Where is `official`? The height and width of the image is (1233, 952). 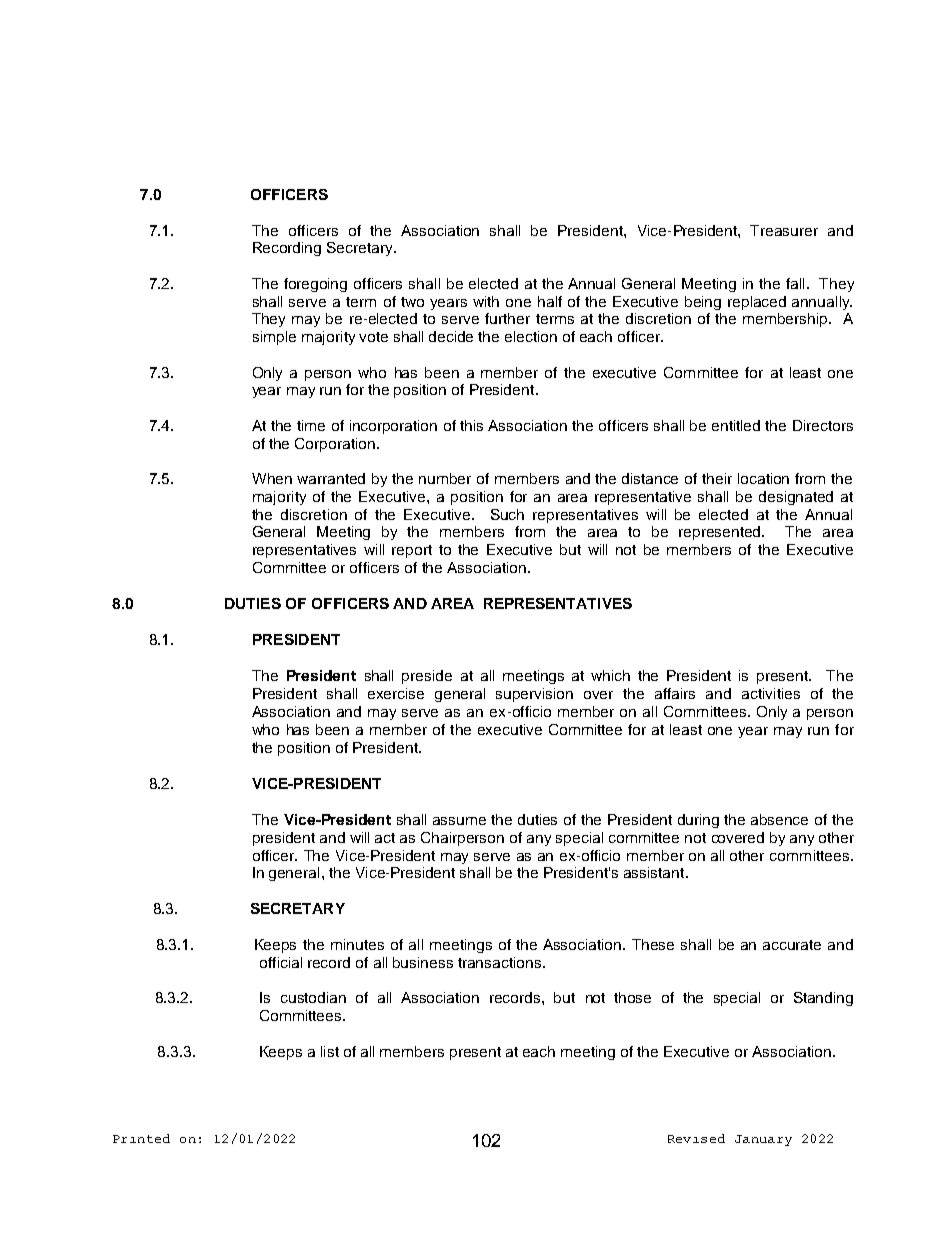 official is located at coordinates (281, 962).
